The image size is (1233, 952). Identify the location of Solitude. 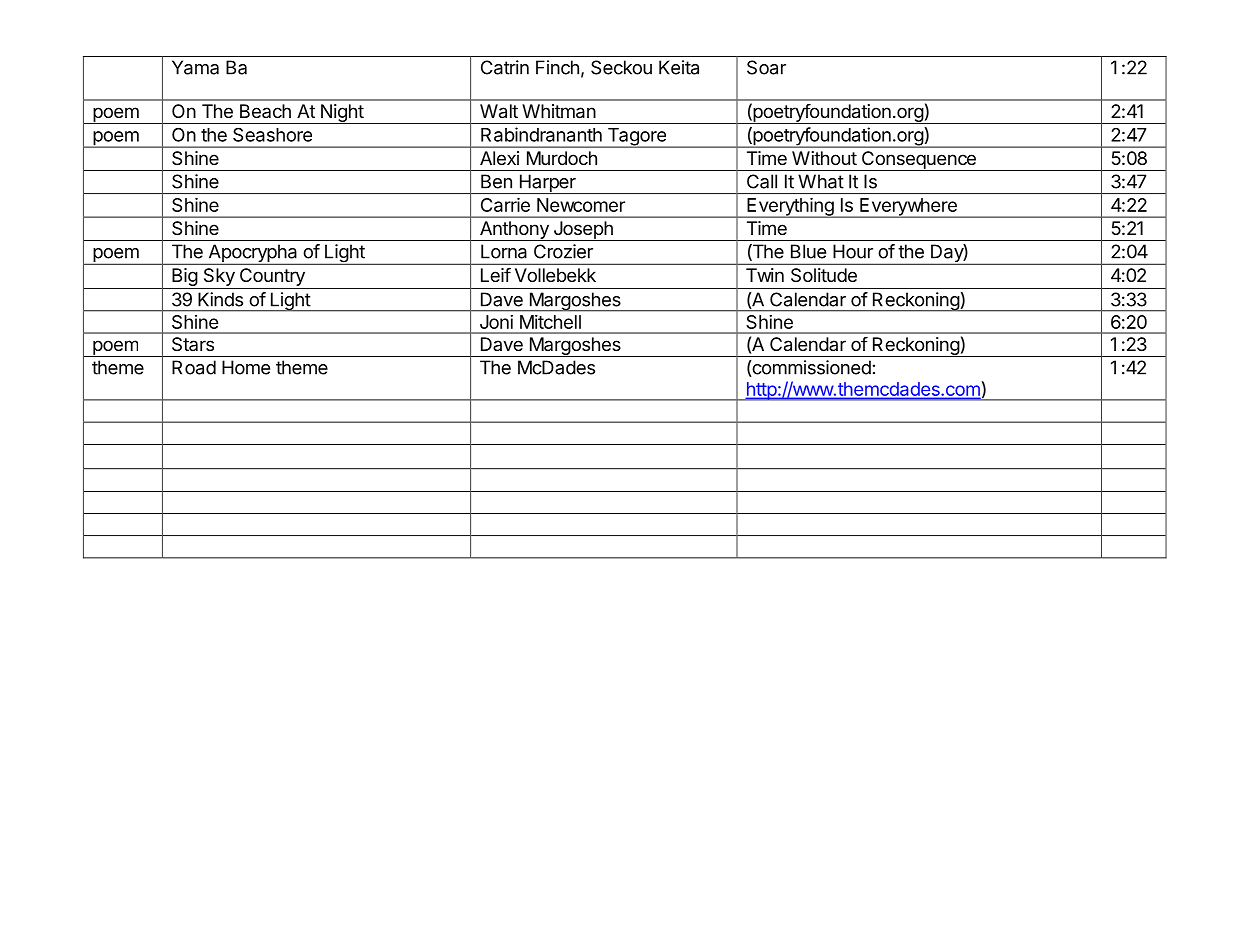
(824, 275).
